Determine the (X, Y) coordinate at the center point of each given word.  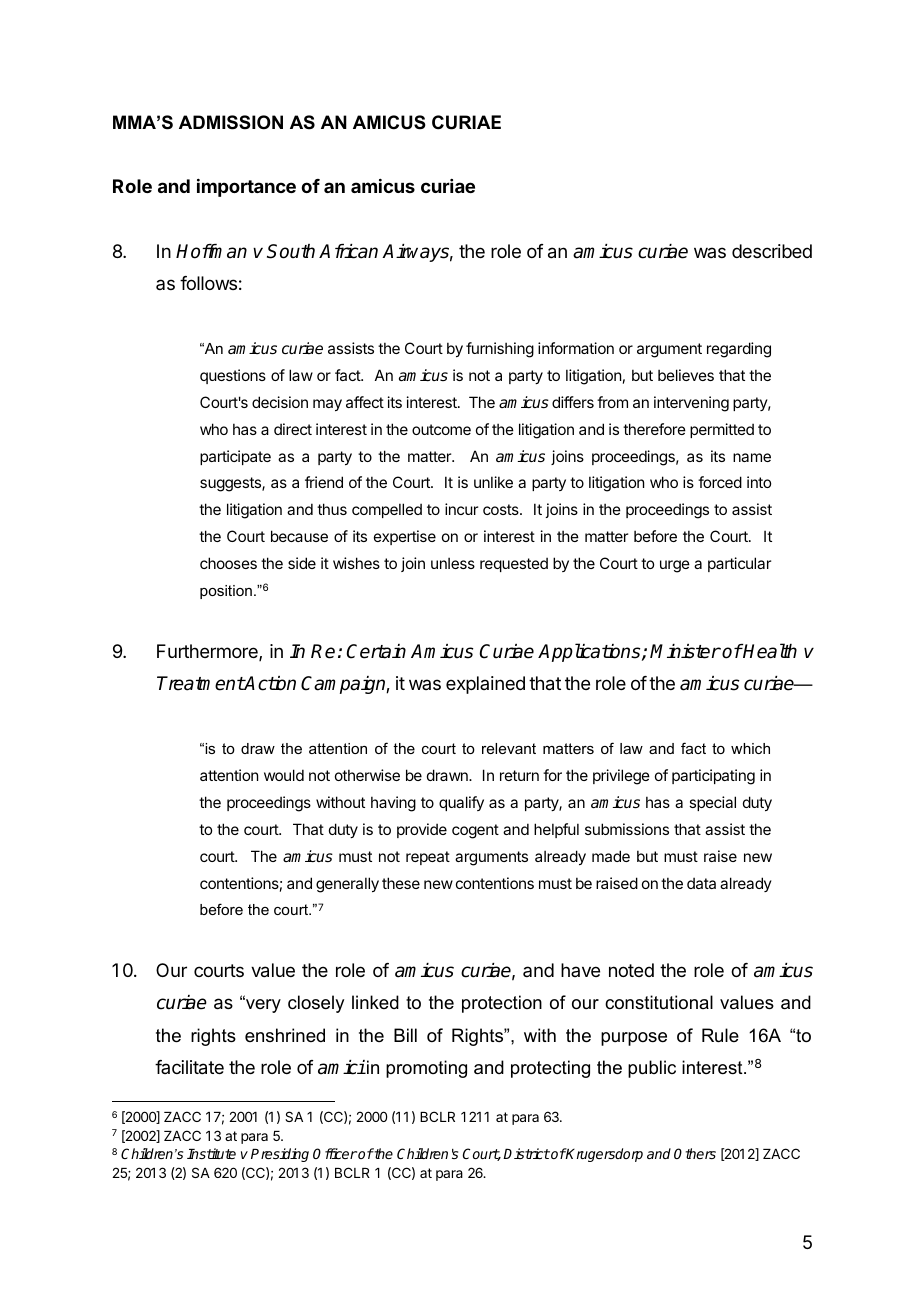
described (772, 251)
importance (246, 188)
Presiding (280, 1155)
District (526, 1153)
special (712, 803)
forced (720, 482)
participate (235, 457)
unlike (493, 482)
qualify (461, 803)
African (348, 251)
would (284, 775)
